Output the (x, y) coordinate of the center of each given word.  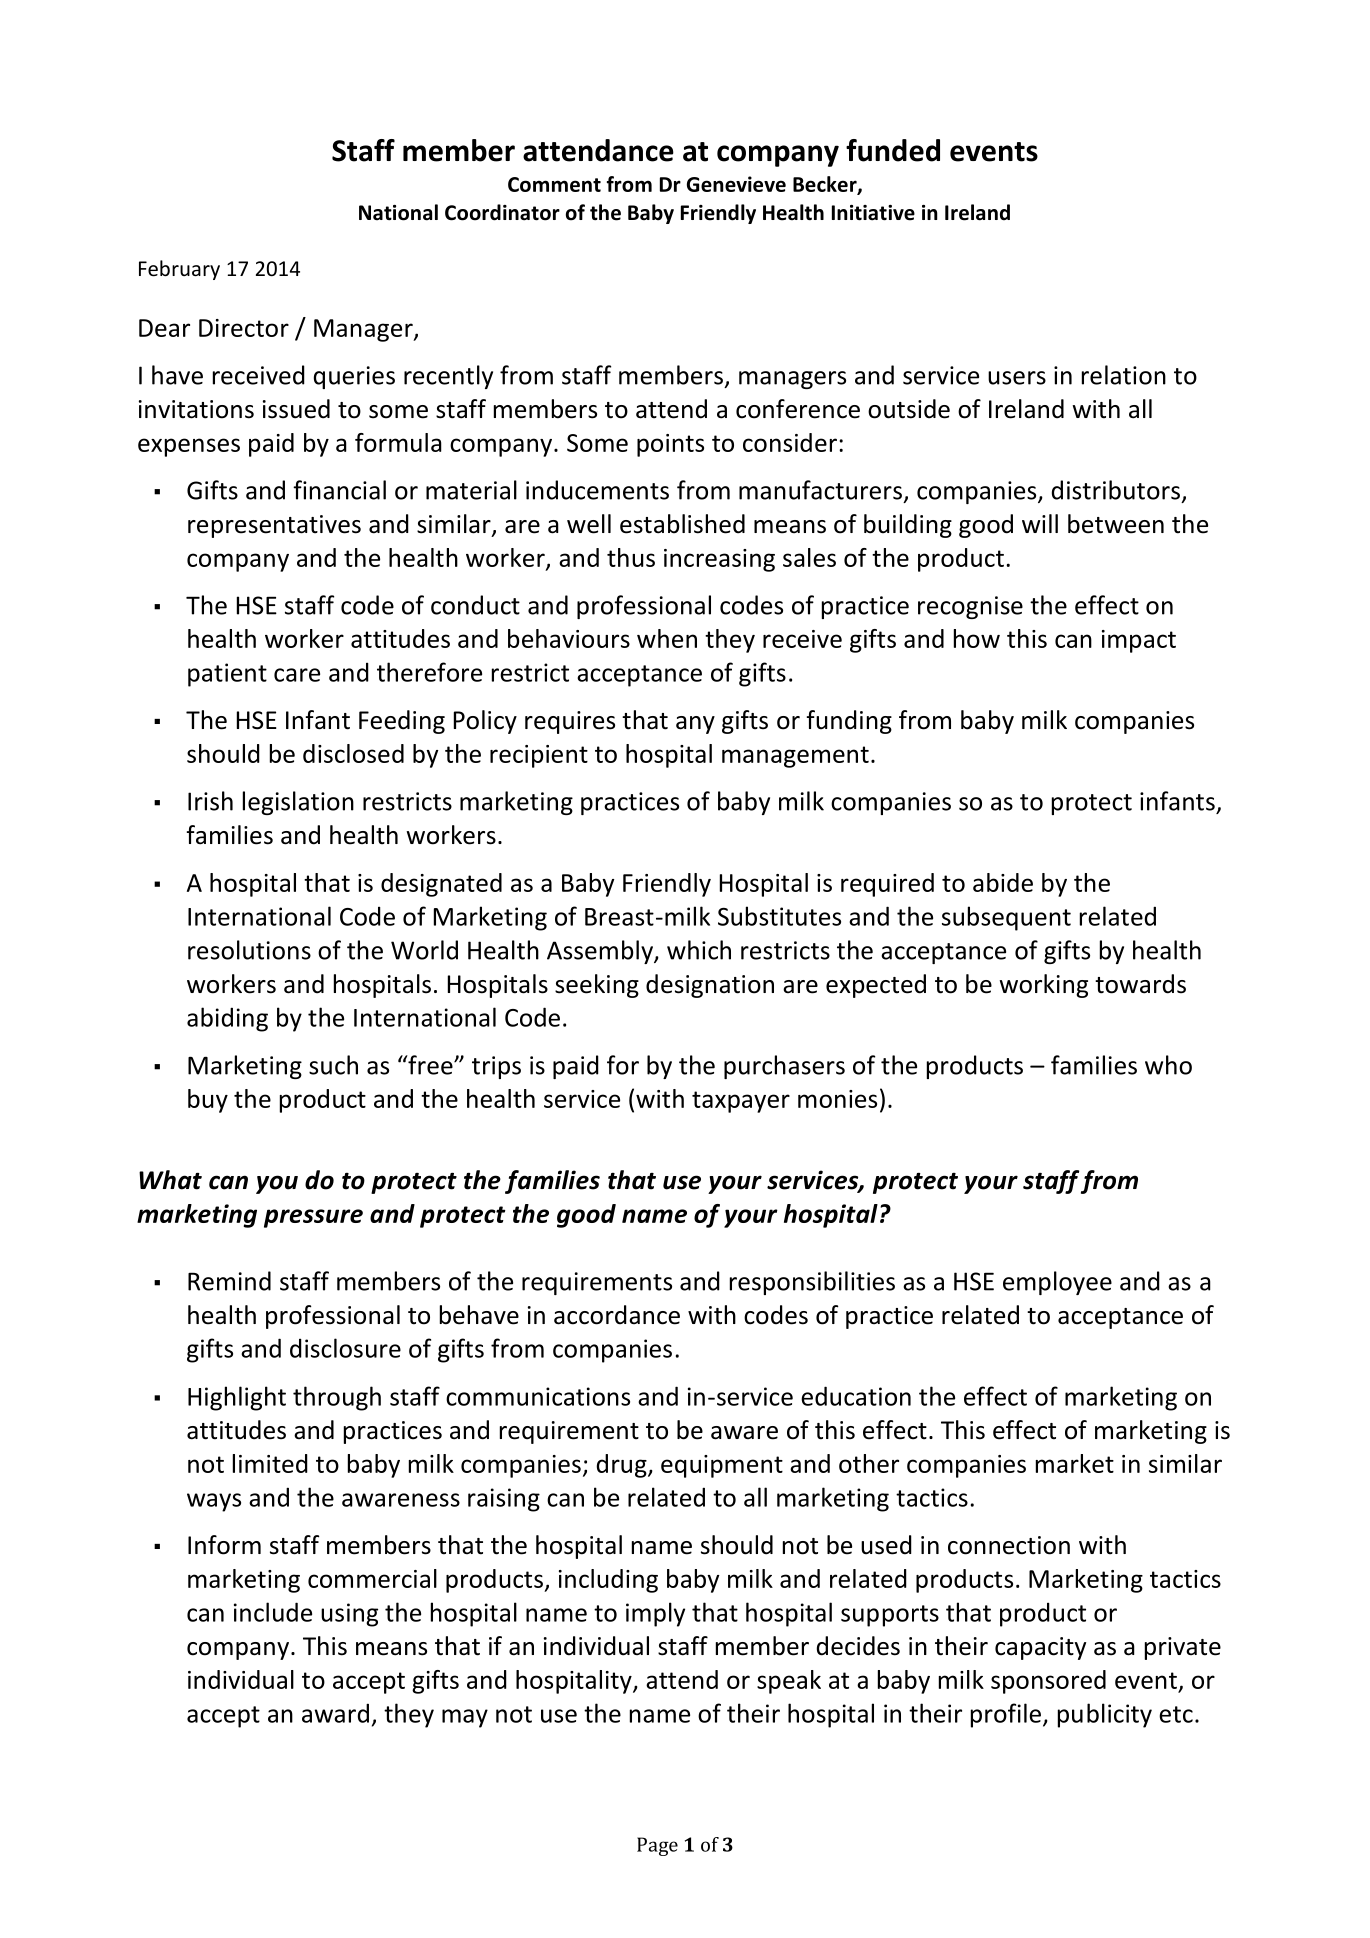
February (179, 270)
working (1043, 986)
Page (657, 1846)
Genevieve (736, 184)
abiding (227, 1019)
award (335, 1713)
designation (710, 986)
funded (893, 150)
